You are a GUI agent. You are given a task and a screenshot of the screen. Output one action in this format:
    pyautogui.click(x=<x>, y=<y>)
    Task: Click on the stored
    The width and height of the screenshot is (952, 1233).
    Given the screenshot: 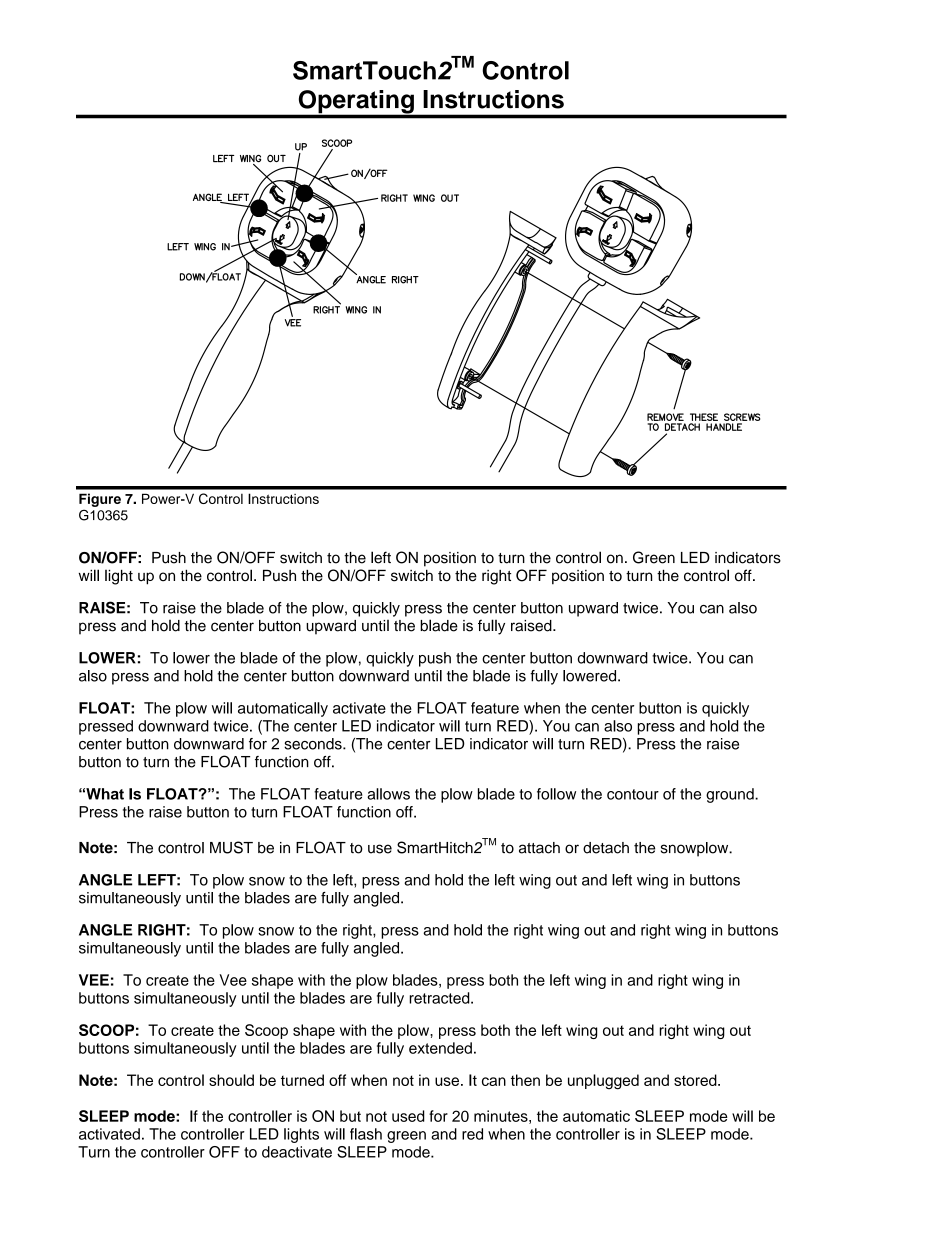 What is the action you would take?
    pyautogui.click(x=696, y=1080)
